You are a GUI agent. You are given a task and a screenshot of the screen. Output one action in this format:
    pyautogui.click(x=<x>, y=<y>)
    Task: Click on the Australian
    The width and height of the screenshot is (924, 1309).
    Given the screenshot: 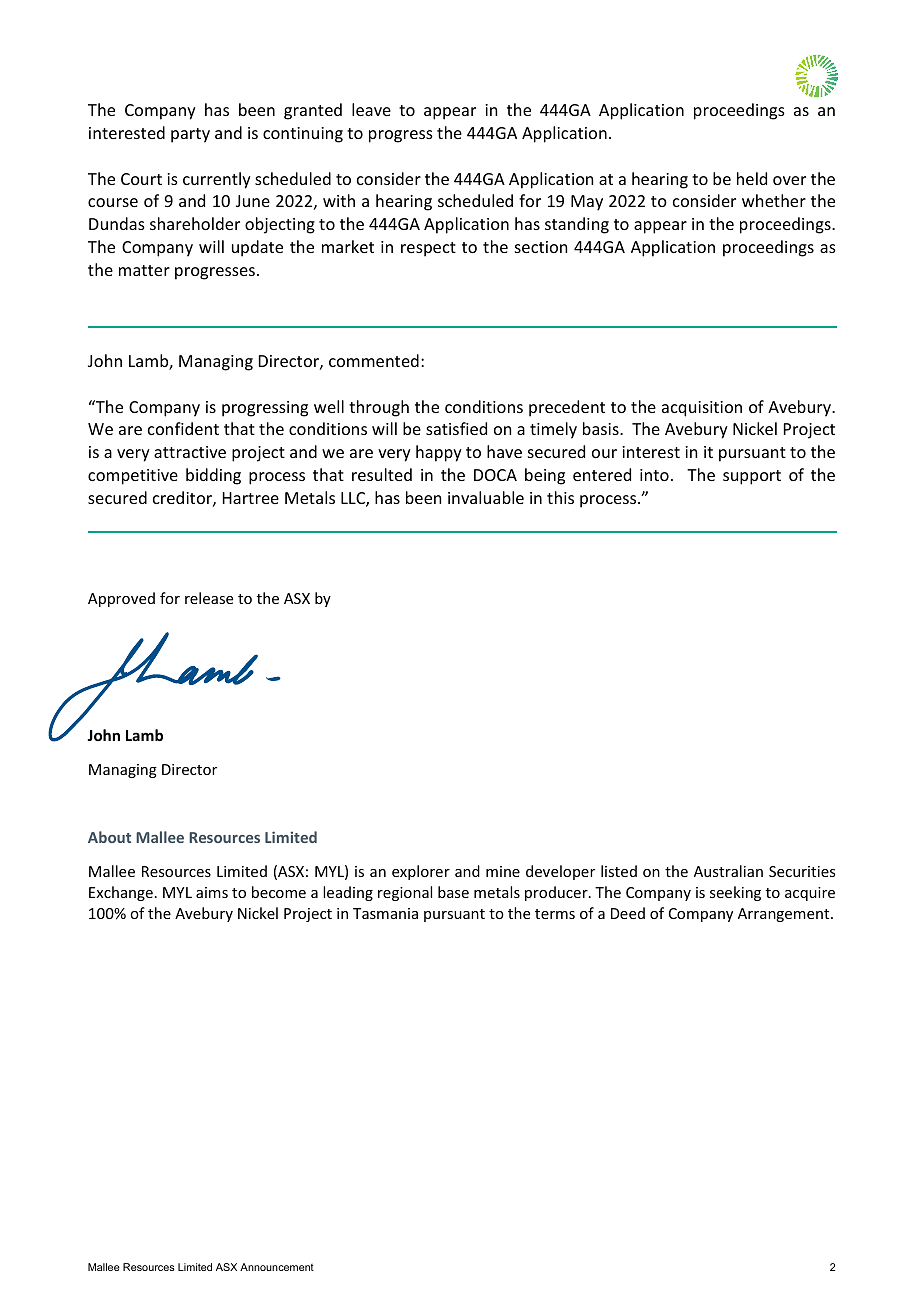 What is the action you would take?
    pyautogui.click(x=728, y=871)
